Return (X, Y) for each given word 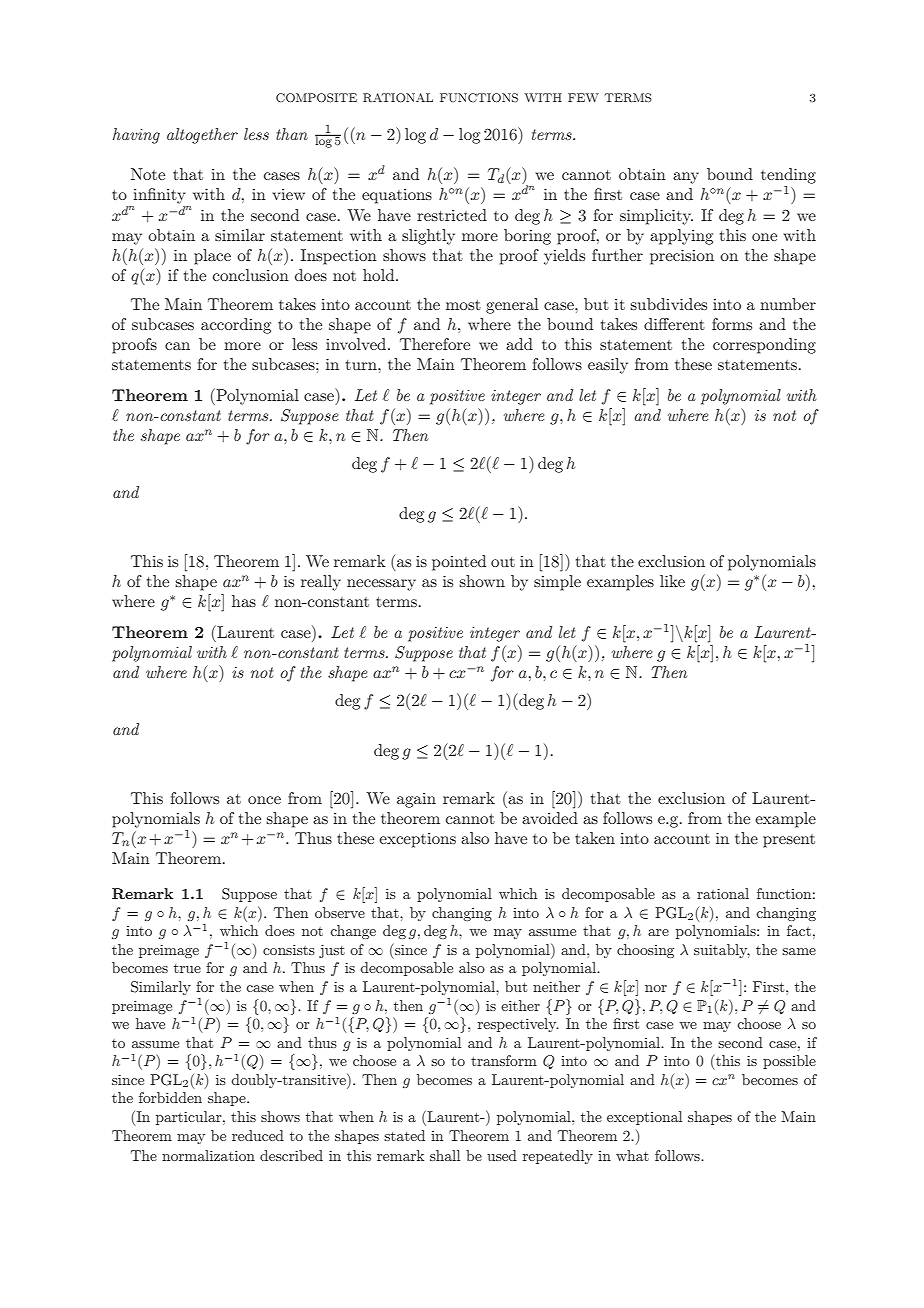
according (236, 326)
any (686, 178)
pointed (459, 563)
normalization (208, 1155)
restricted (452, 215)
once (264, 800)
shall (445, 1155)
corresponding (764, 346)
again (416, 800)
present (789, 841)
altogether (202, 136)
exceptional (644, 1118)
